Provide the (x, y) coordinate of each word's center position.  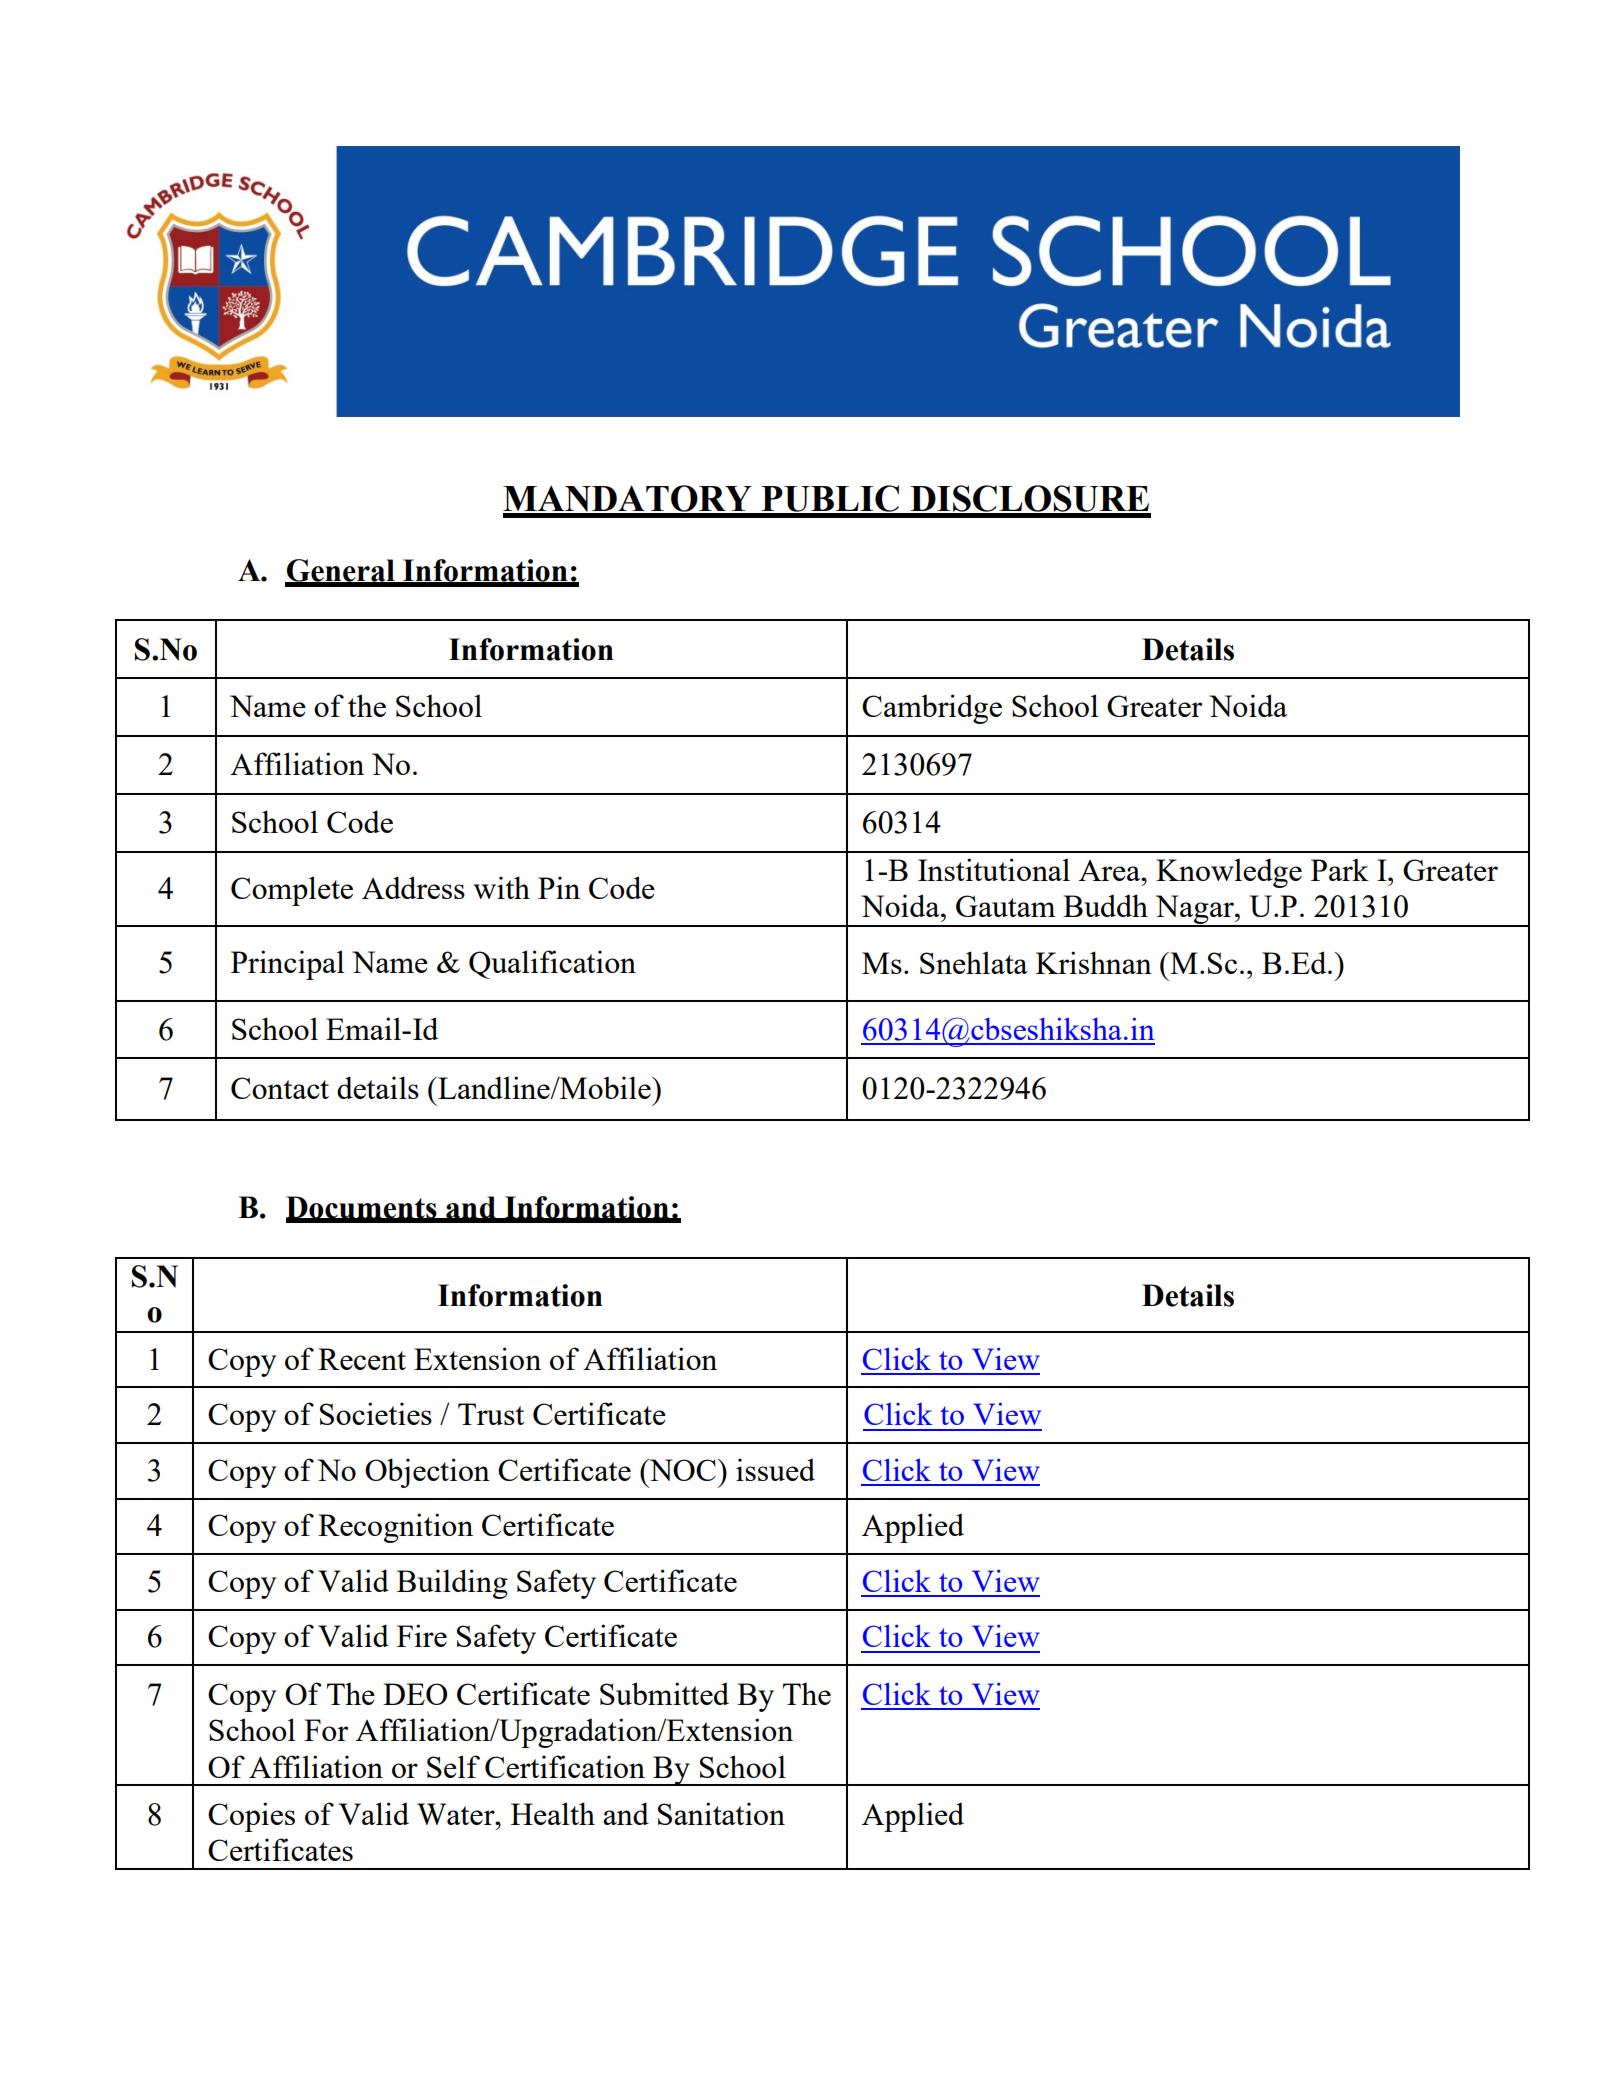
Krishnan (1094, 962)
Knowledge (1229, 873)
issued (775, 1469)
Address (413, 887)
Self (453, 1766)
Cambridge (932, 709)
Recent (362, 1359)
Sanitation (721, 1813)
